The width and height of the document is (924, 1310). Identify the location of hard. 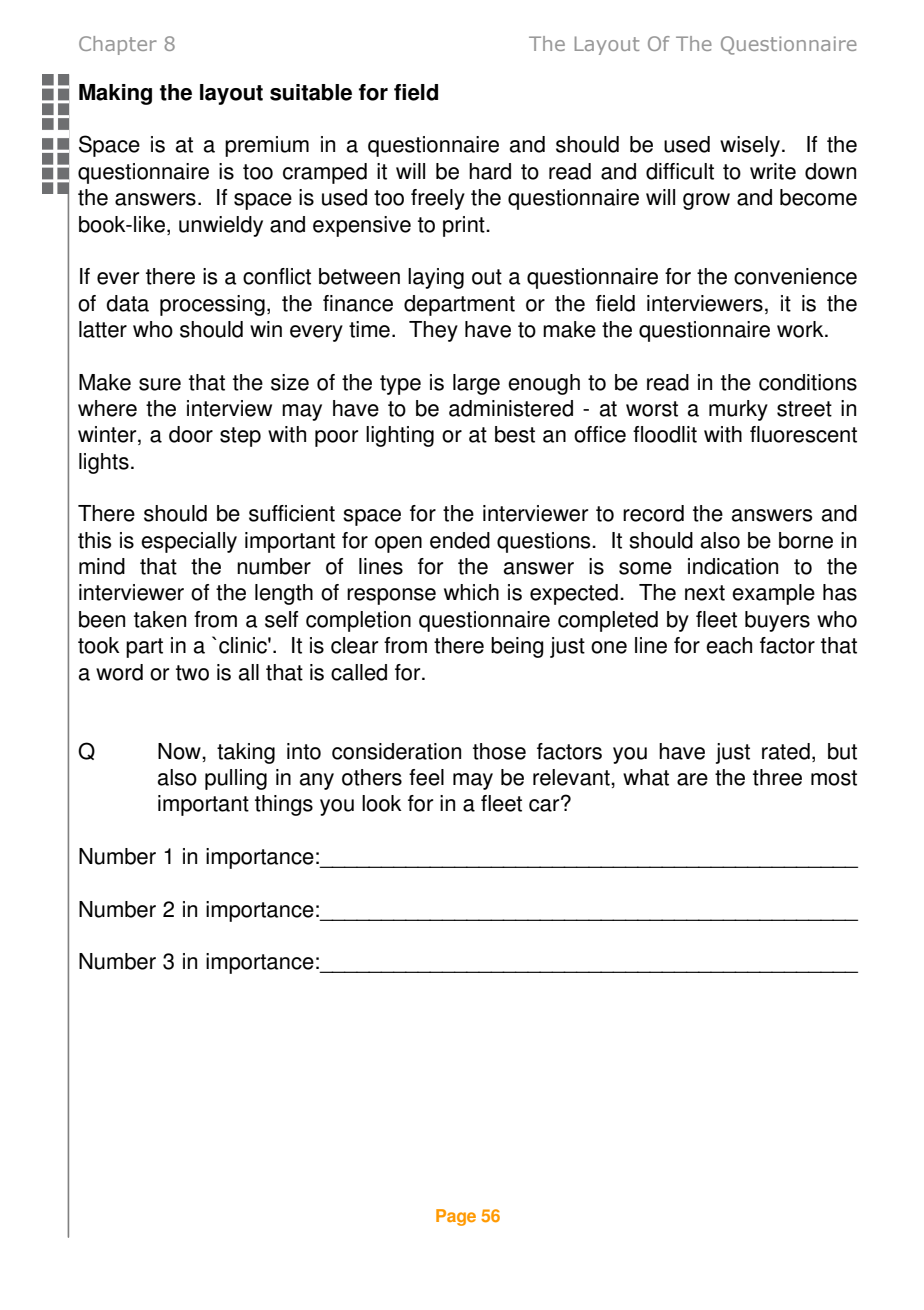
(490, 171).
